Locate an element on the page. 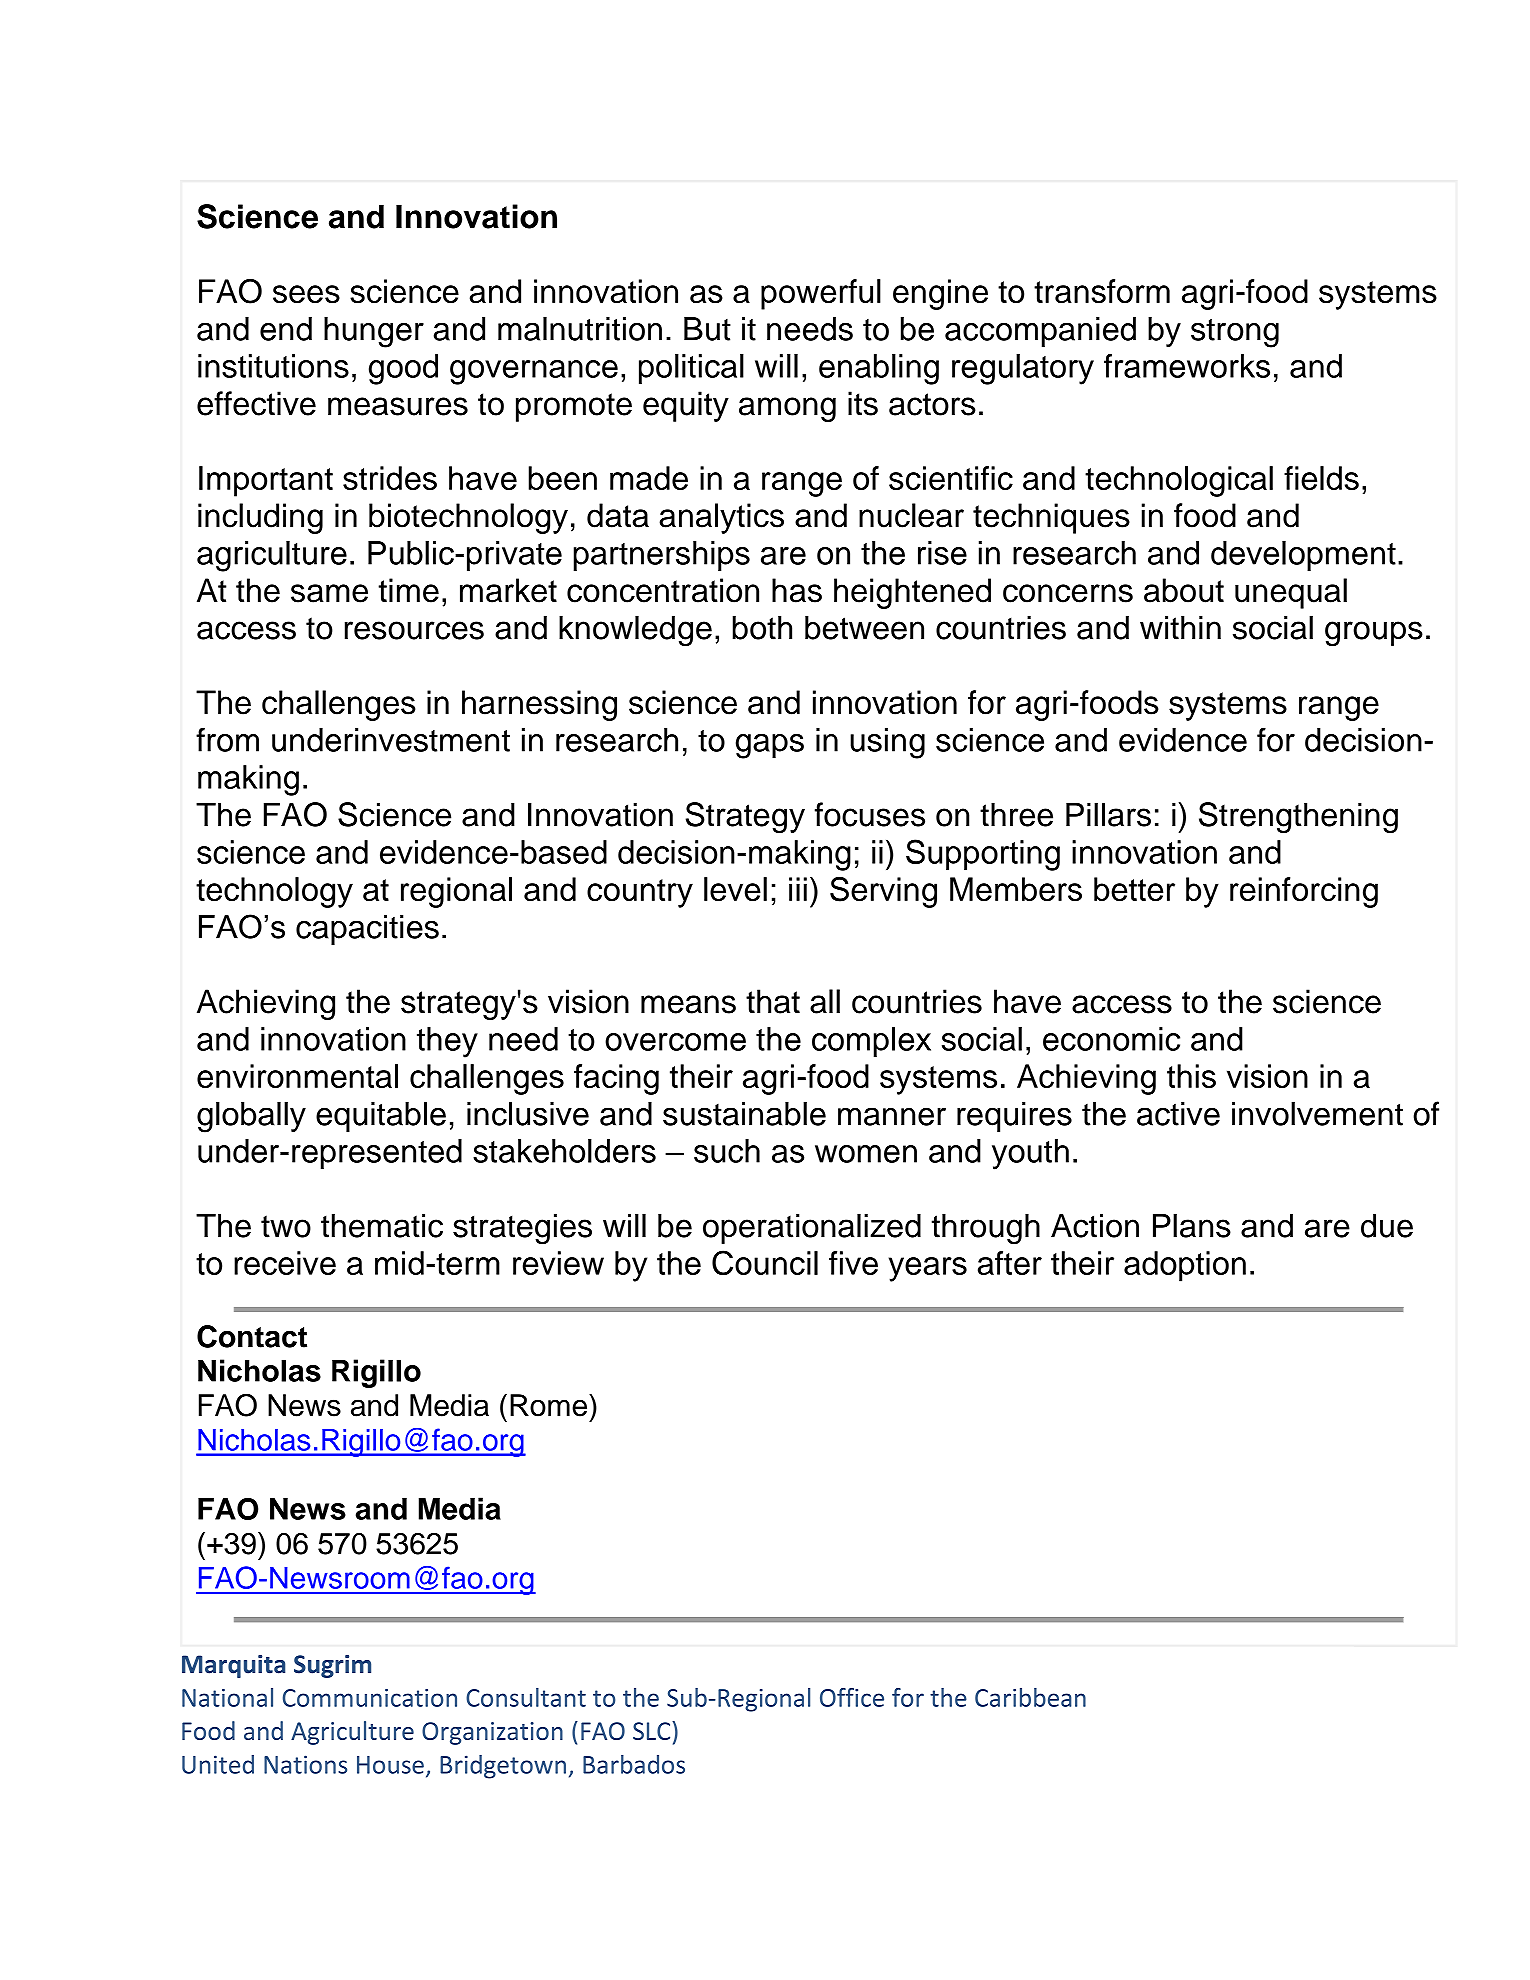 This page has width=1530, height=1980. they is located at coordinates (447, 1042).
